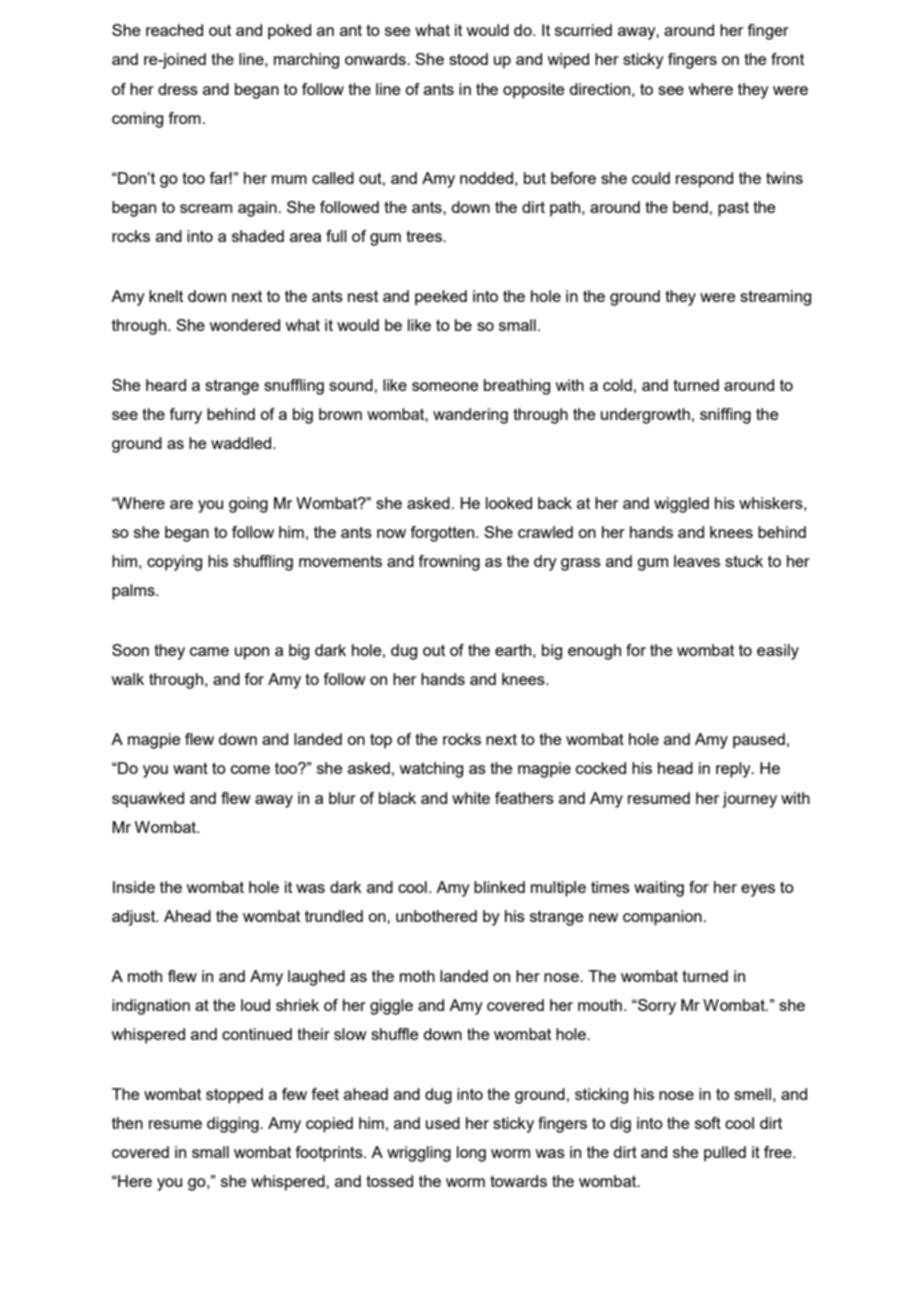 The height and width of the screenshot is (1308, 924). I want to click on leaves, so click(697, 561).
